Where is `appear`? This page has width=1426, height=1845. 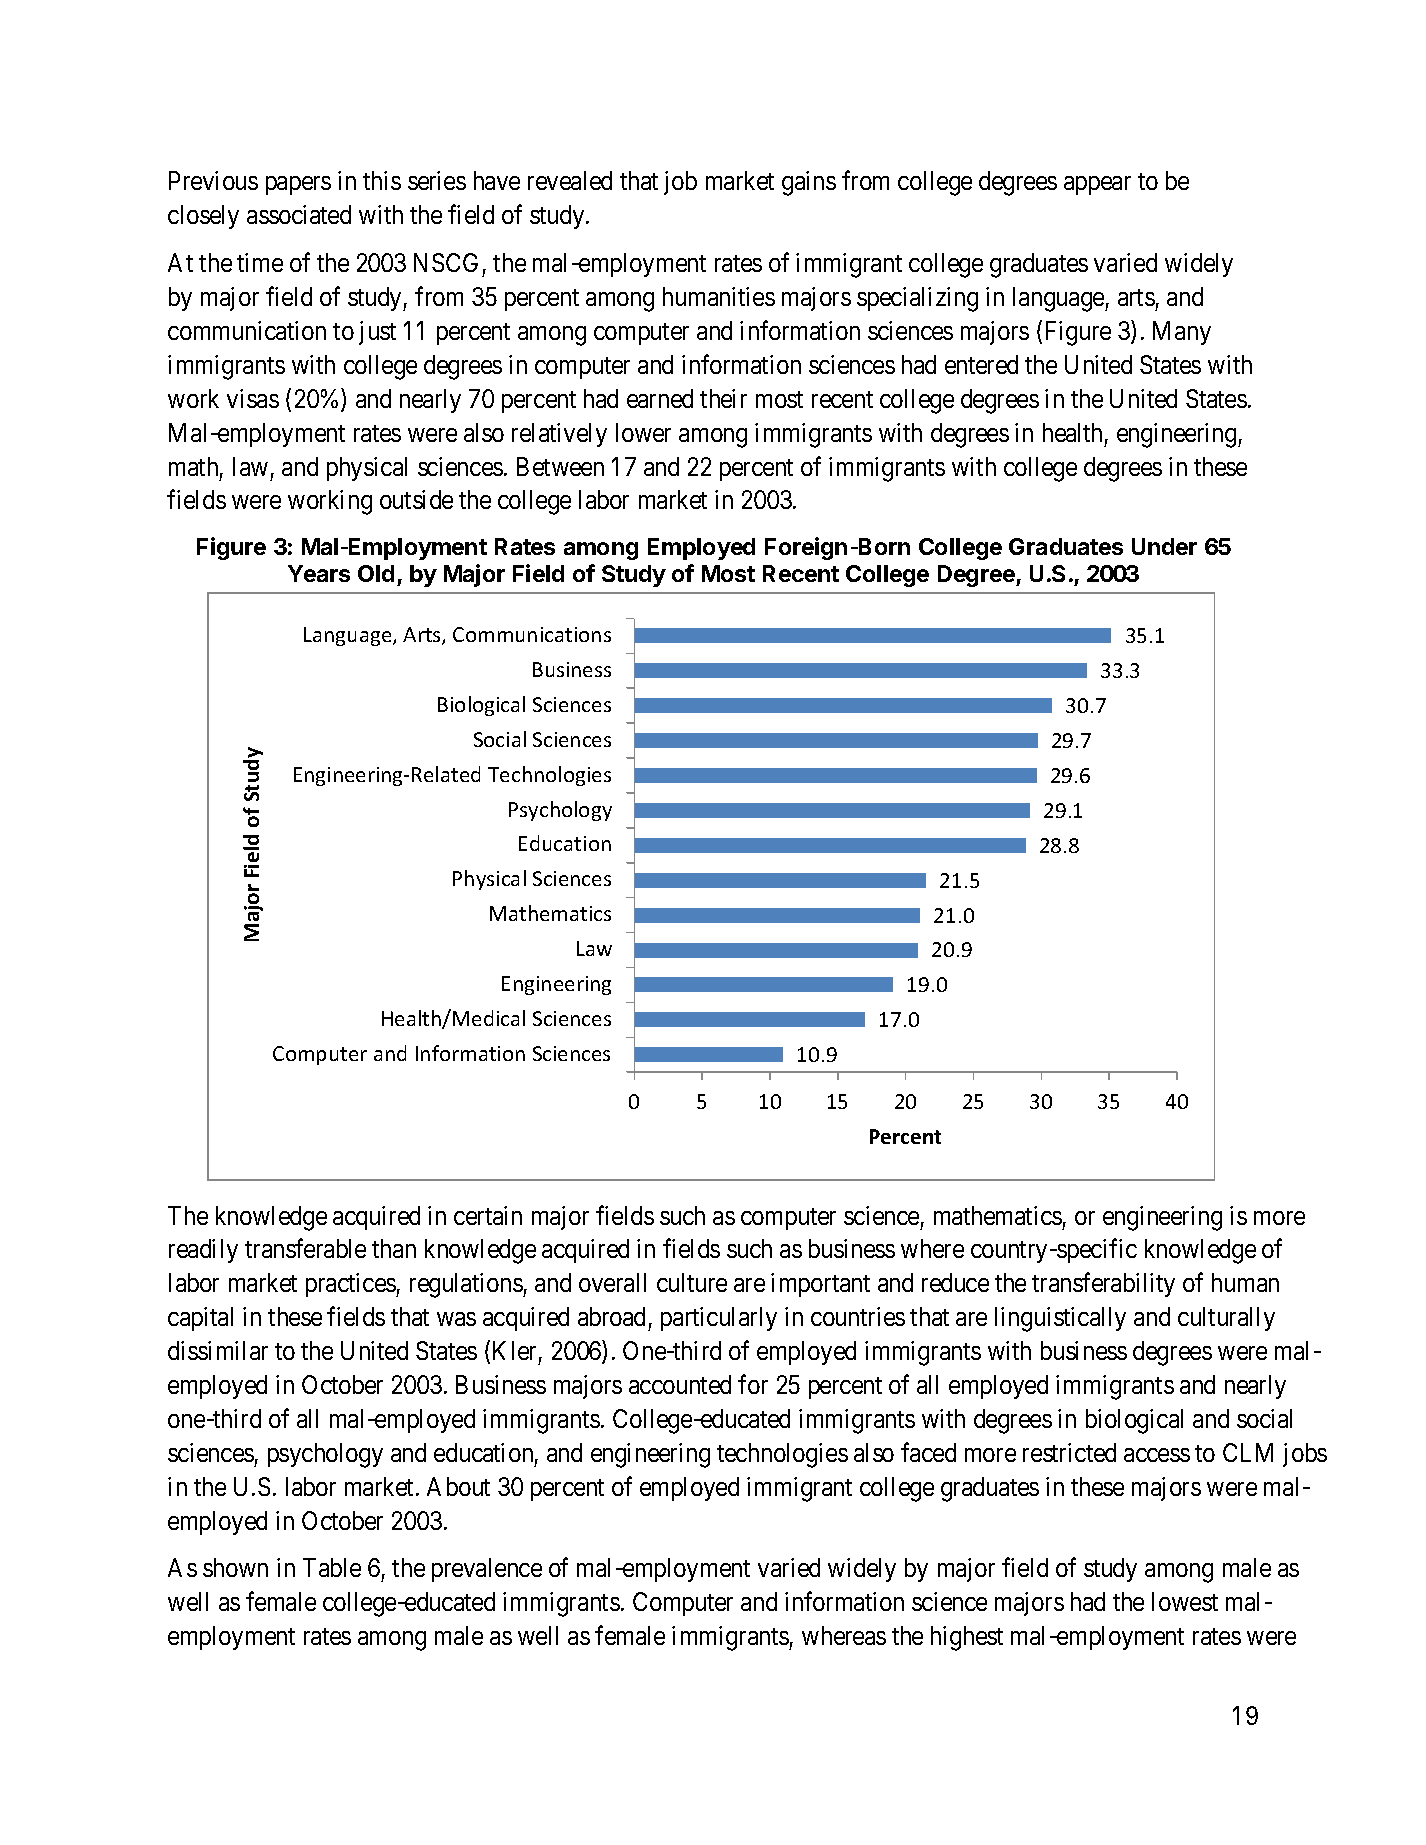
appear is located at coordinates (1097, 186).
